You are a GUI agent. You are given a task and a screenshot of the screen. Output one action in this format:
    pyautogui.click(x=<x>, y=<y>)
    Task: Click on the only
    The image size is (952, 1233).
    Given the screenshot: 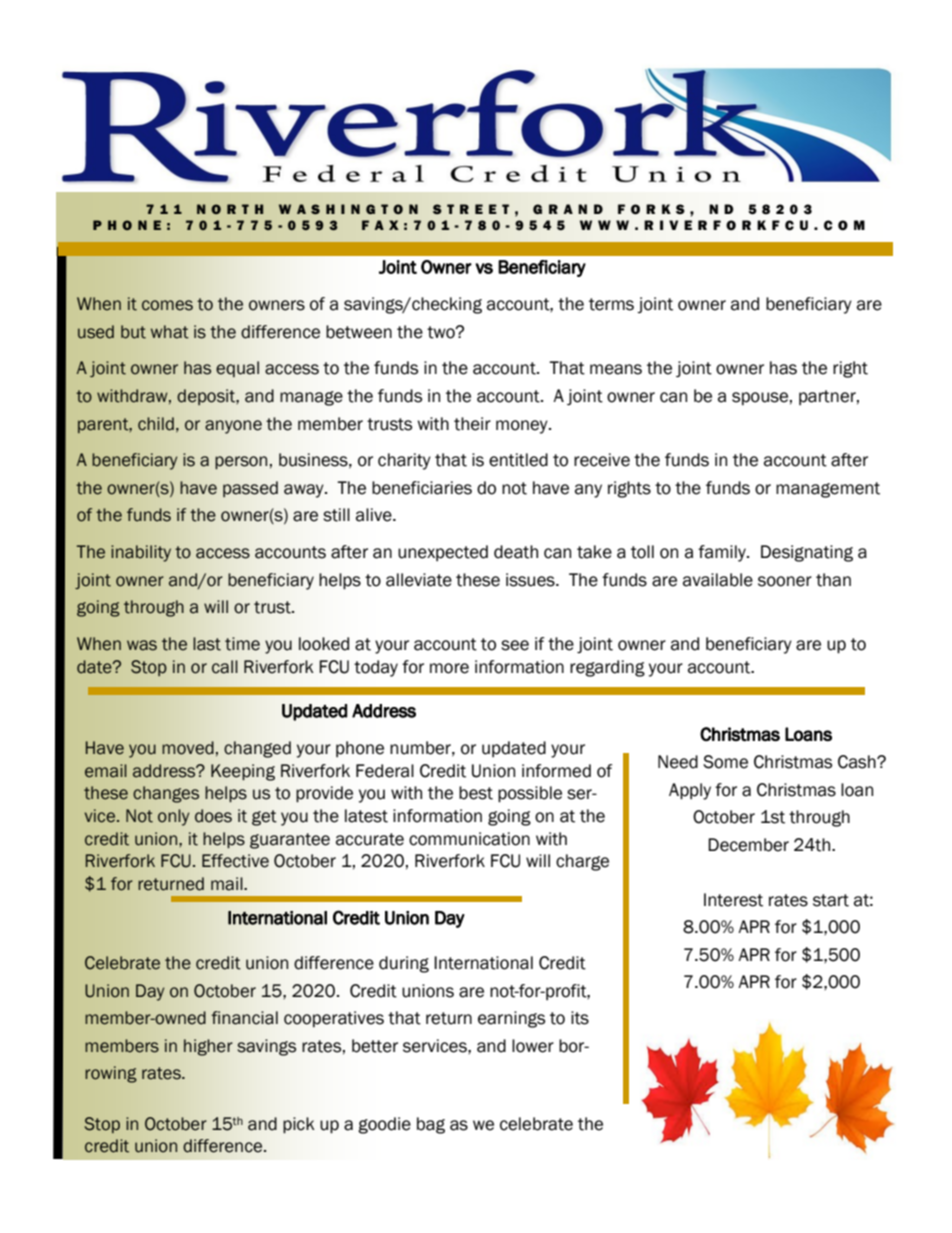 What is the action you would take?
    pyautogui.click(x=173, y=817)
